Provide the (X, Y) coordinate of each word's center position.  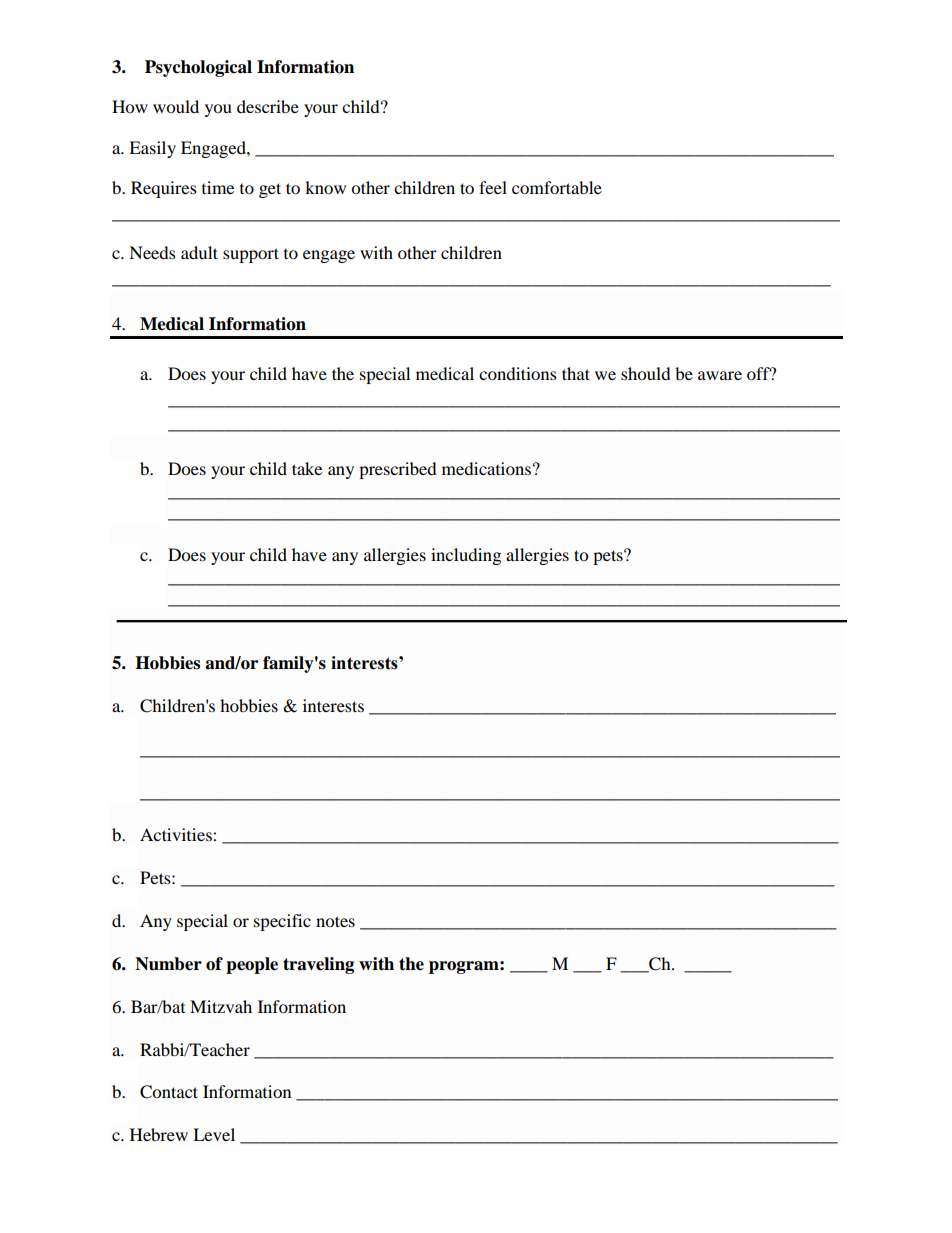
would (176, 106)
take (307, 468)
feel (493, 187)
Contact (169, 1092)
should (646, 373)
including (466, 556)
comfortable (557, 187)
